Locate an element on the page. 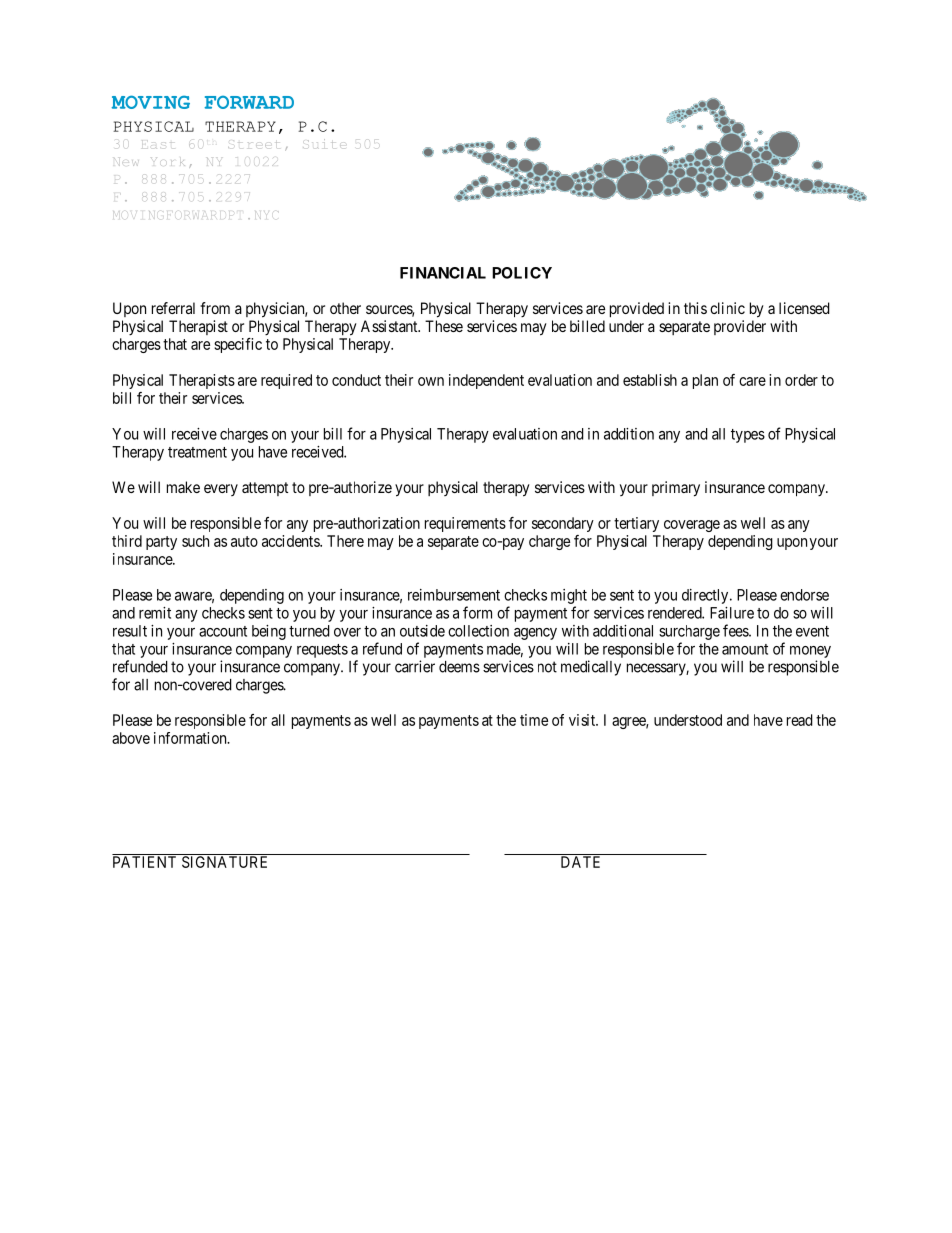  primary is located at coordinates (676, 489).
